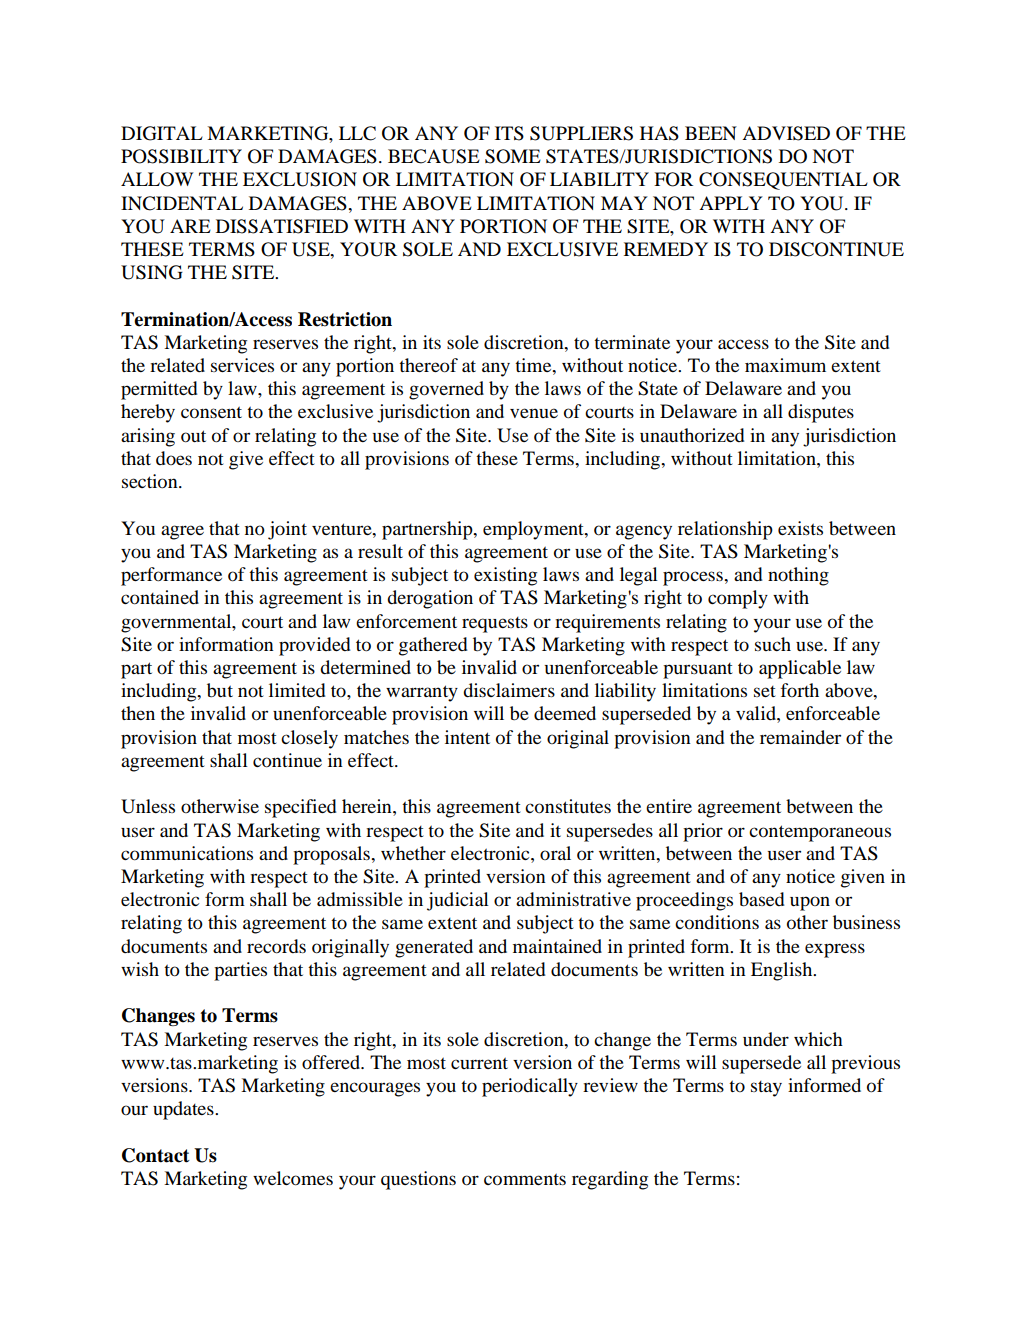 Image resolution: width=1029 pixels, height=1332 pixels. I want to click on SOME, so click(513, 156).
